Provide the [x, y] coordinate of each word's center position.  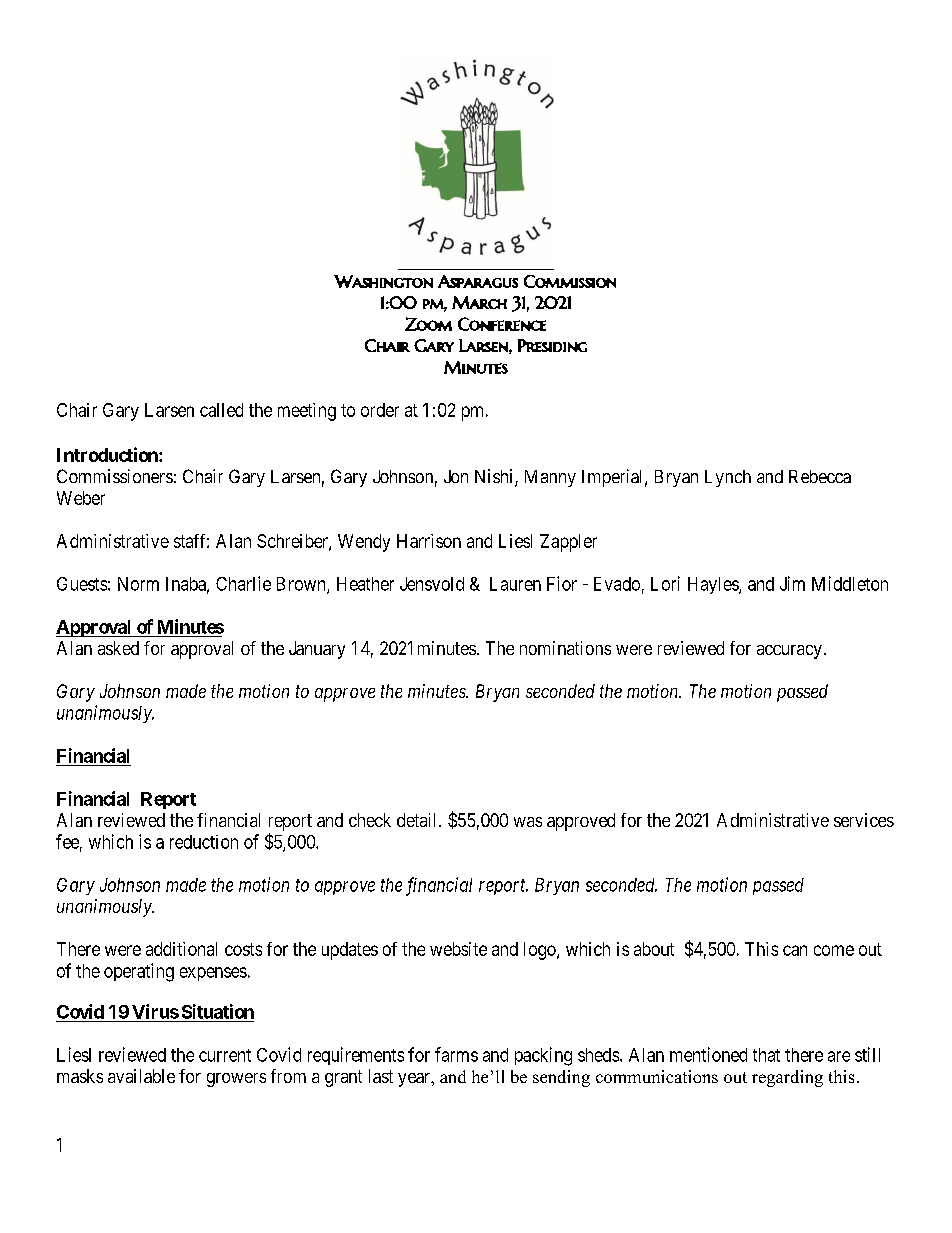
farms [456, 1054]
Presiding [552, 345]
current [225, 1055]
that [766, 1055]
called [221, 410]
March [479, 302]
